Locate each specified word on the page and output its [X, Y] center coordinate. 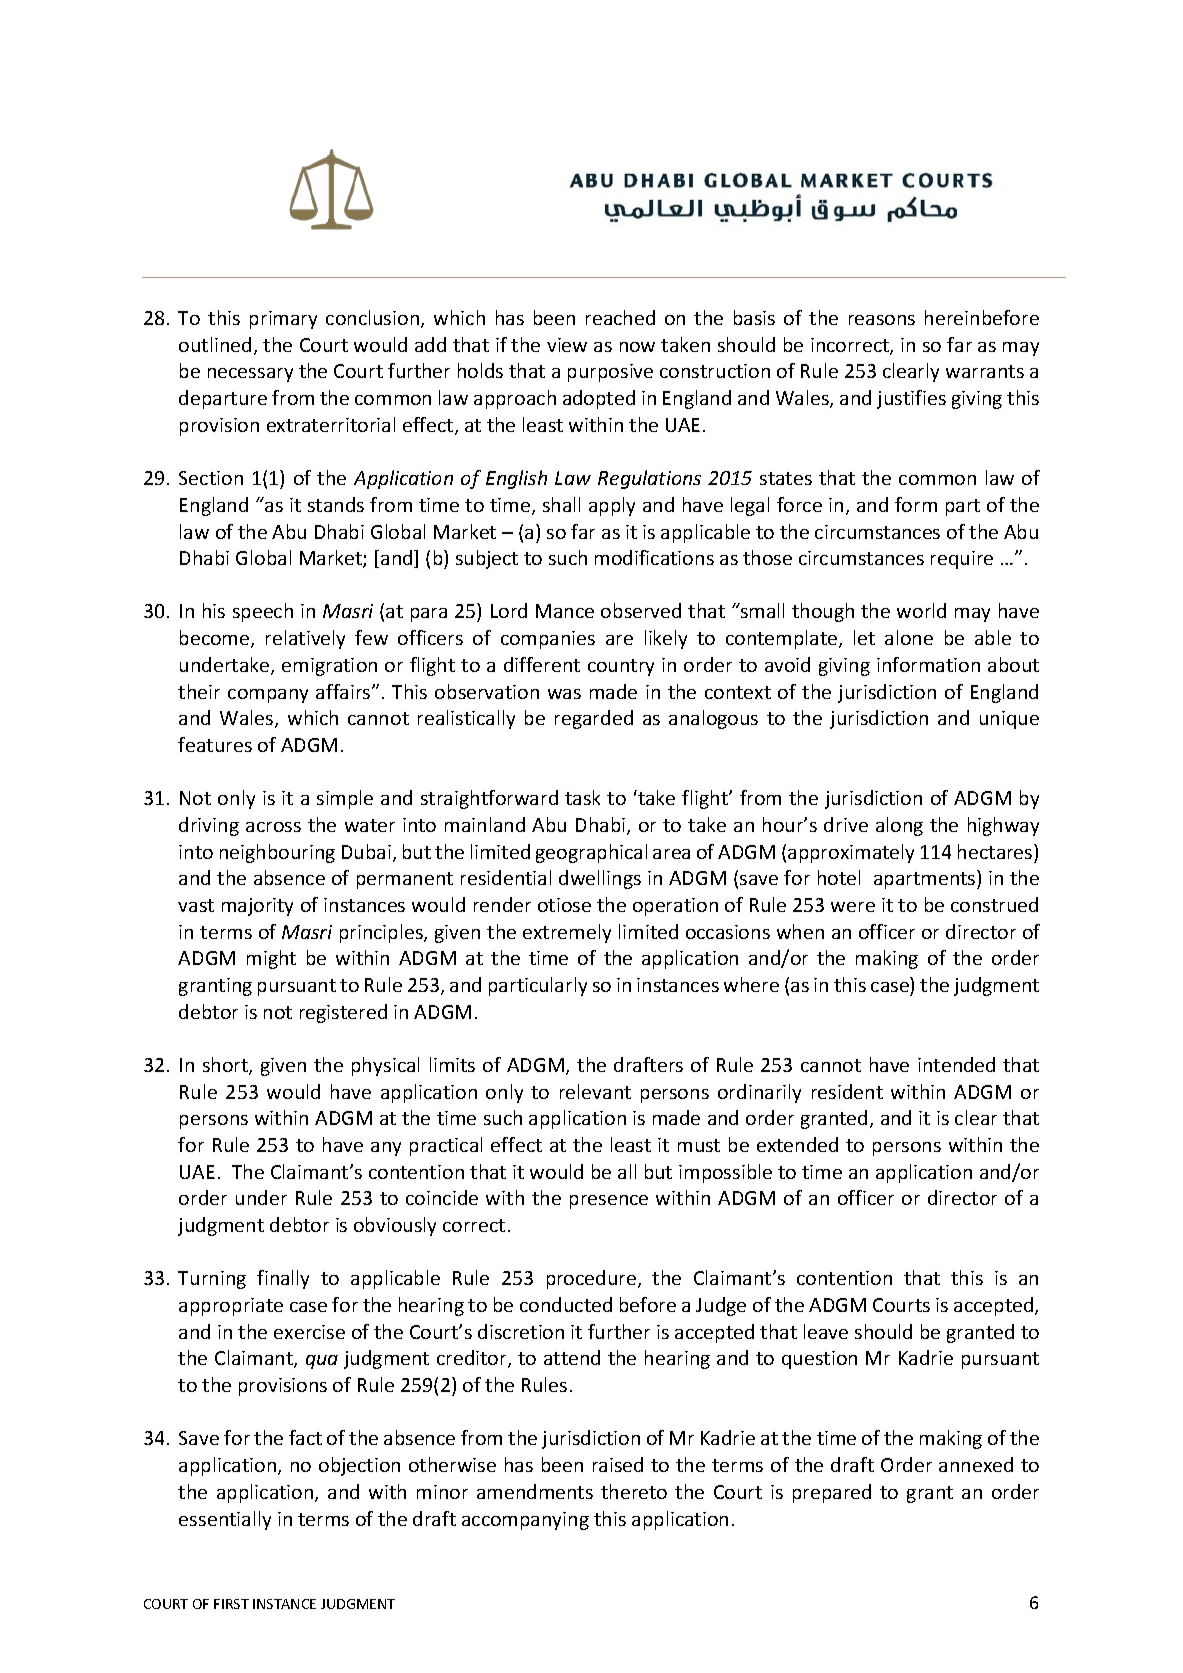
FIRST [231, 1604]
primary [283, 320]
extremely [567, 933]
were [853, 907]
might [271, 959]
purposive [610, 373]
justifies [911, 399]
